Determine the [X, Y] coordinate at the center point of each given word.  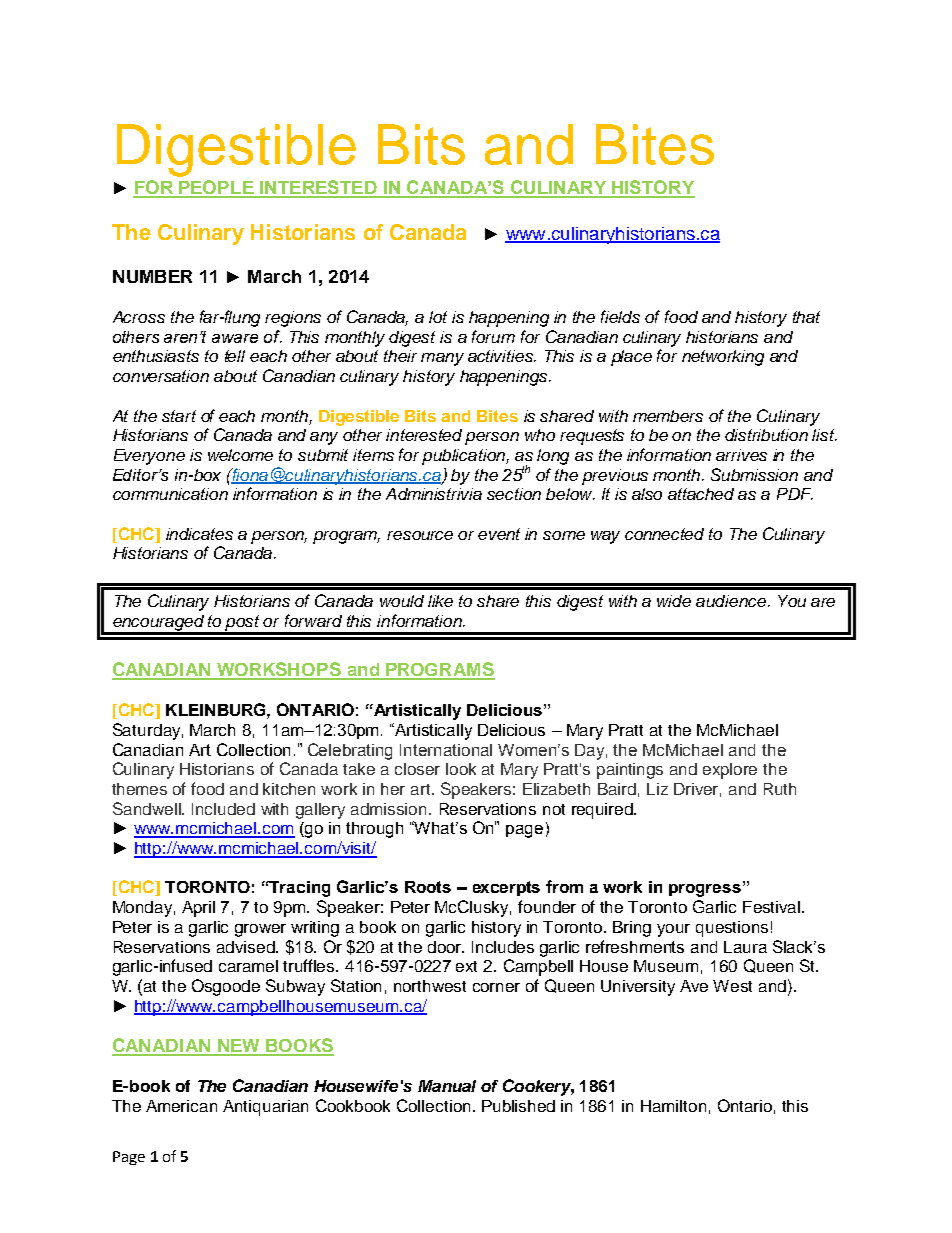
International [446, 750]
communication [170, 494]
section [514, 494]
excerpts [506, 888]
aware [235, 338]
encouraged [159, 624]
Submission [754, 474]
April [198, 909]
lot [438, 317]
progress [705, 890]
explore [730, 771]
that [806, 317]
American [181, 1106]
